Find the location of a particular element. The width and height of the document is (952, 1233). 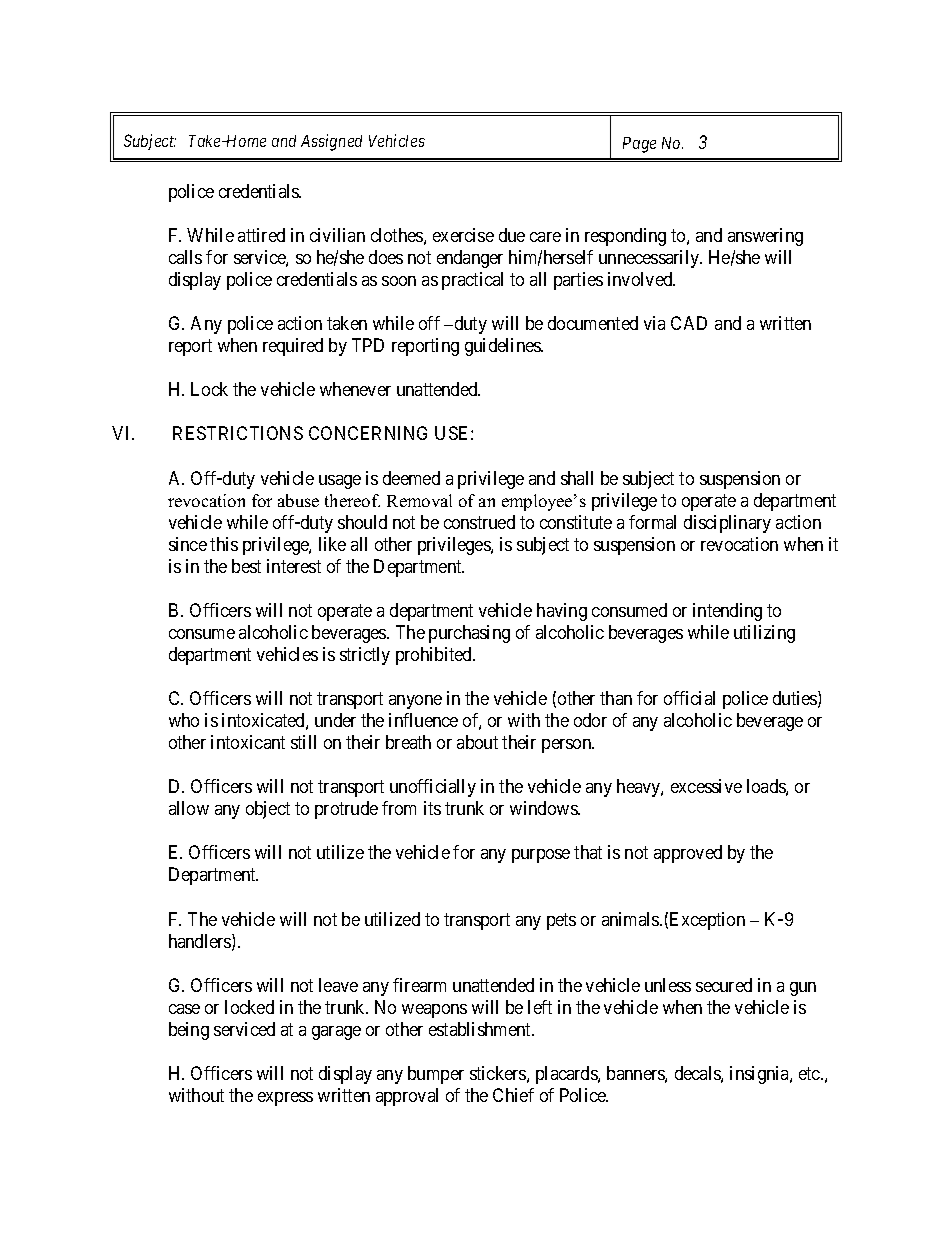

due is located at coordinates (512, 235).
